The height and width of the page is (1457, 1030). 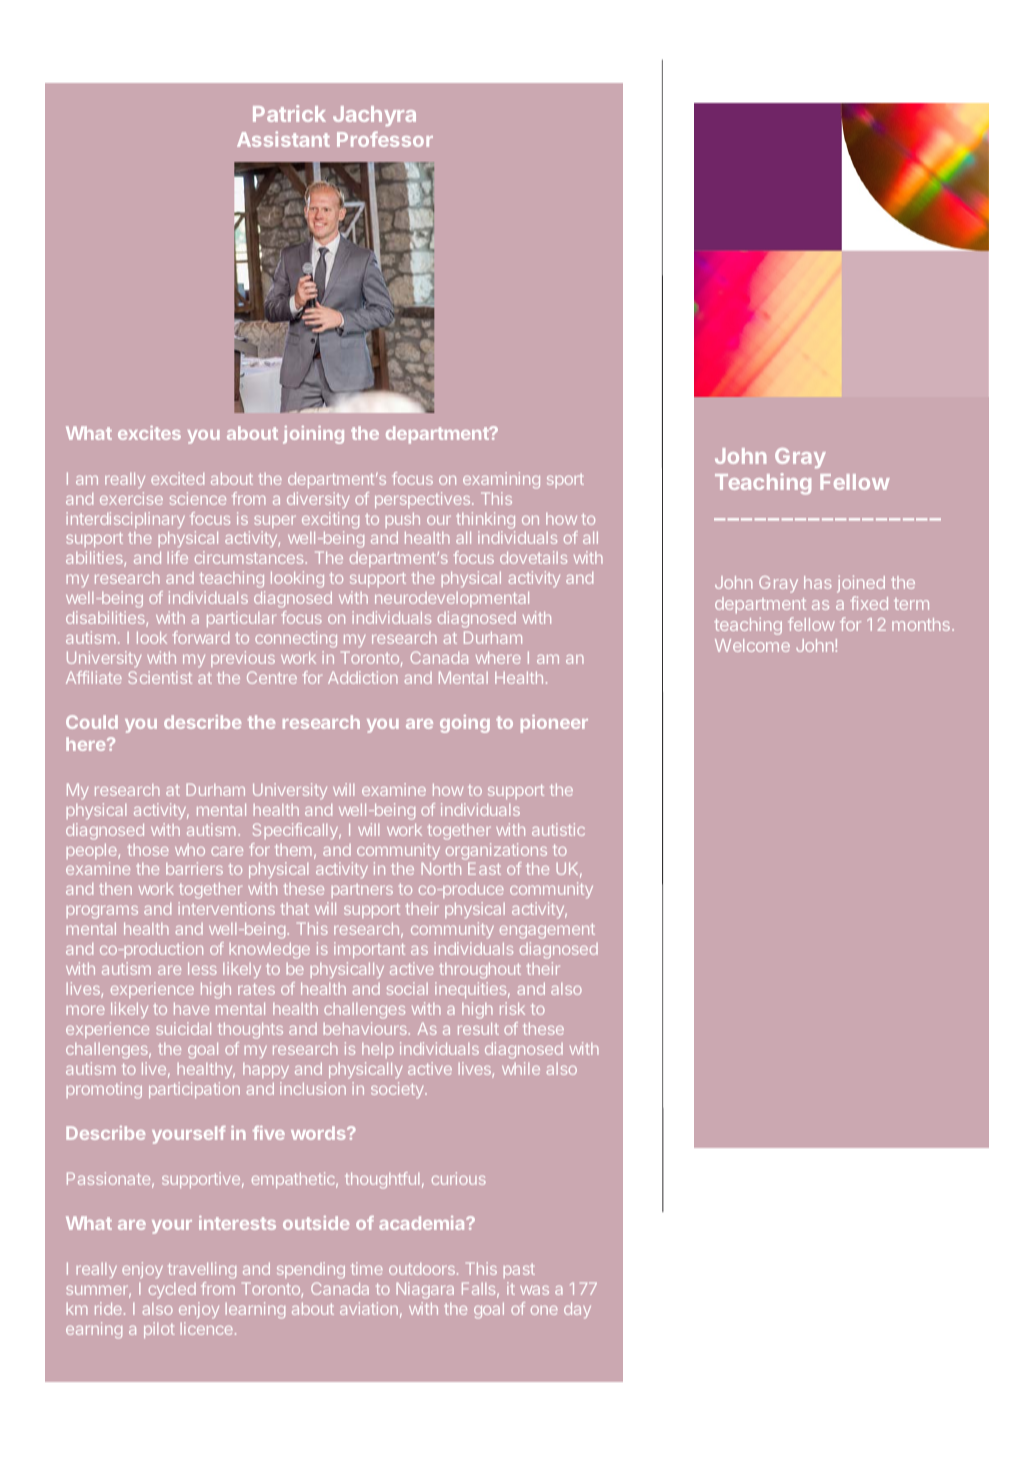 I want to click on engagement, so click(x=547, y=931).
